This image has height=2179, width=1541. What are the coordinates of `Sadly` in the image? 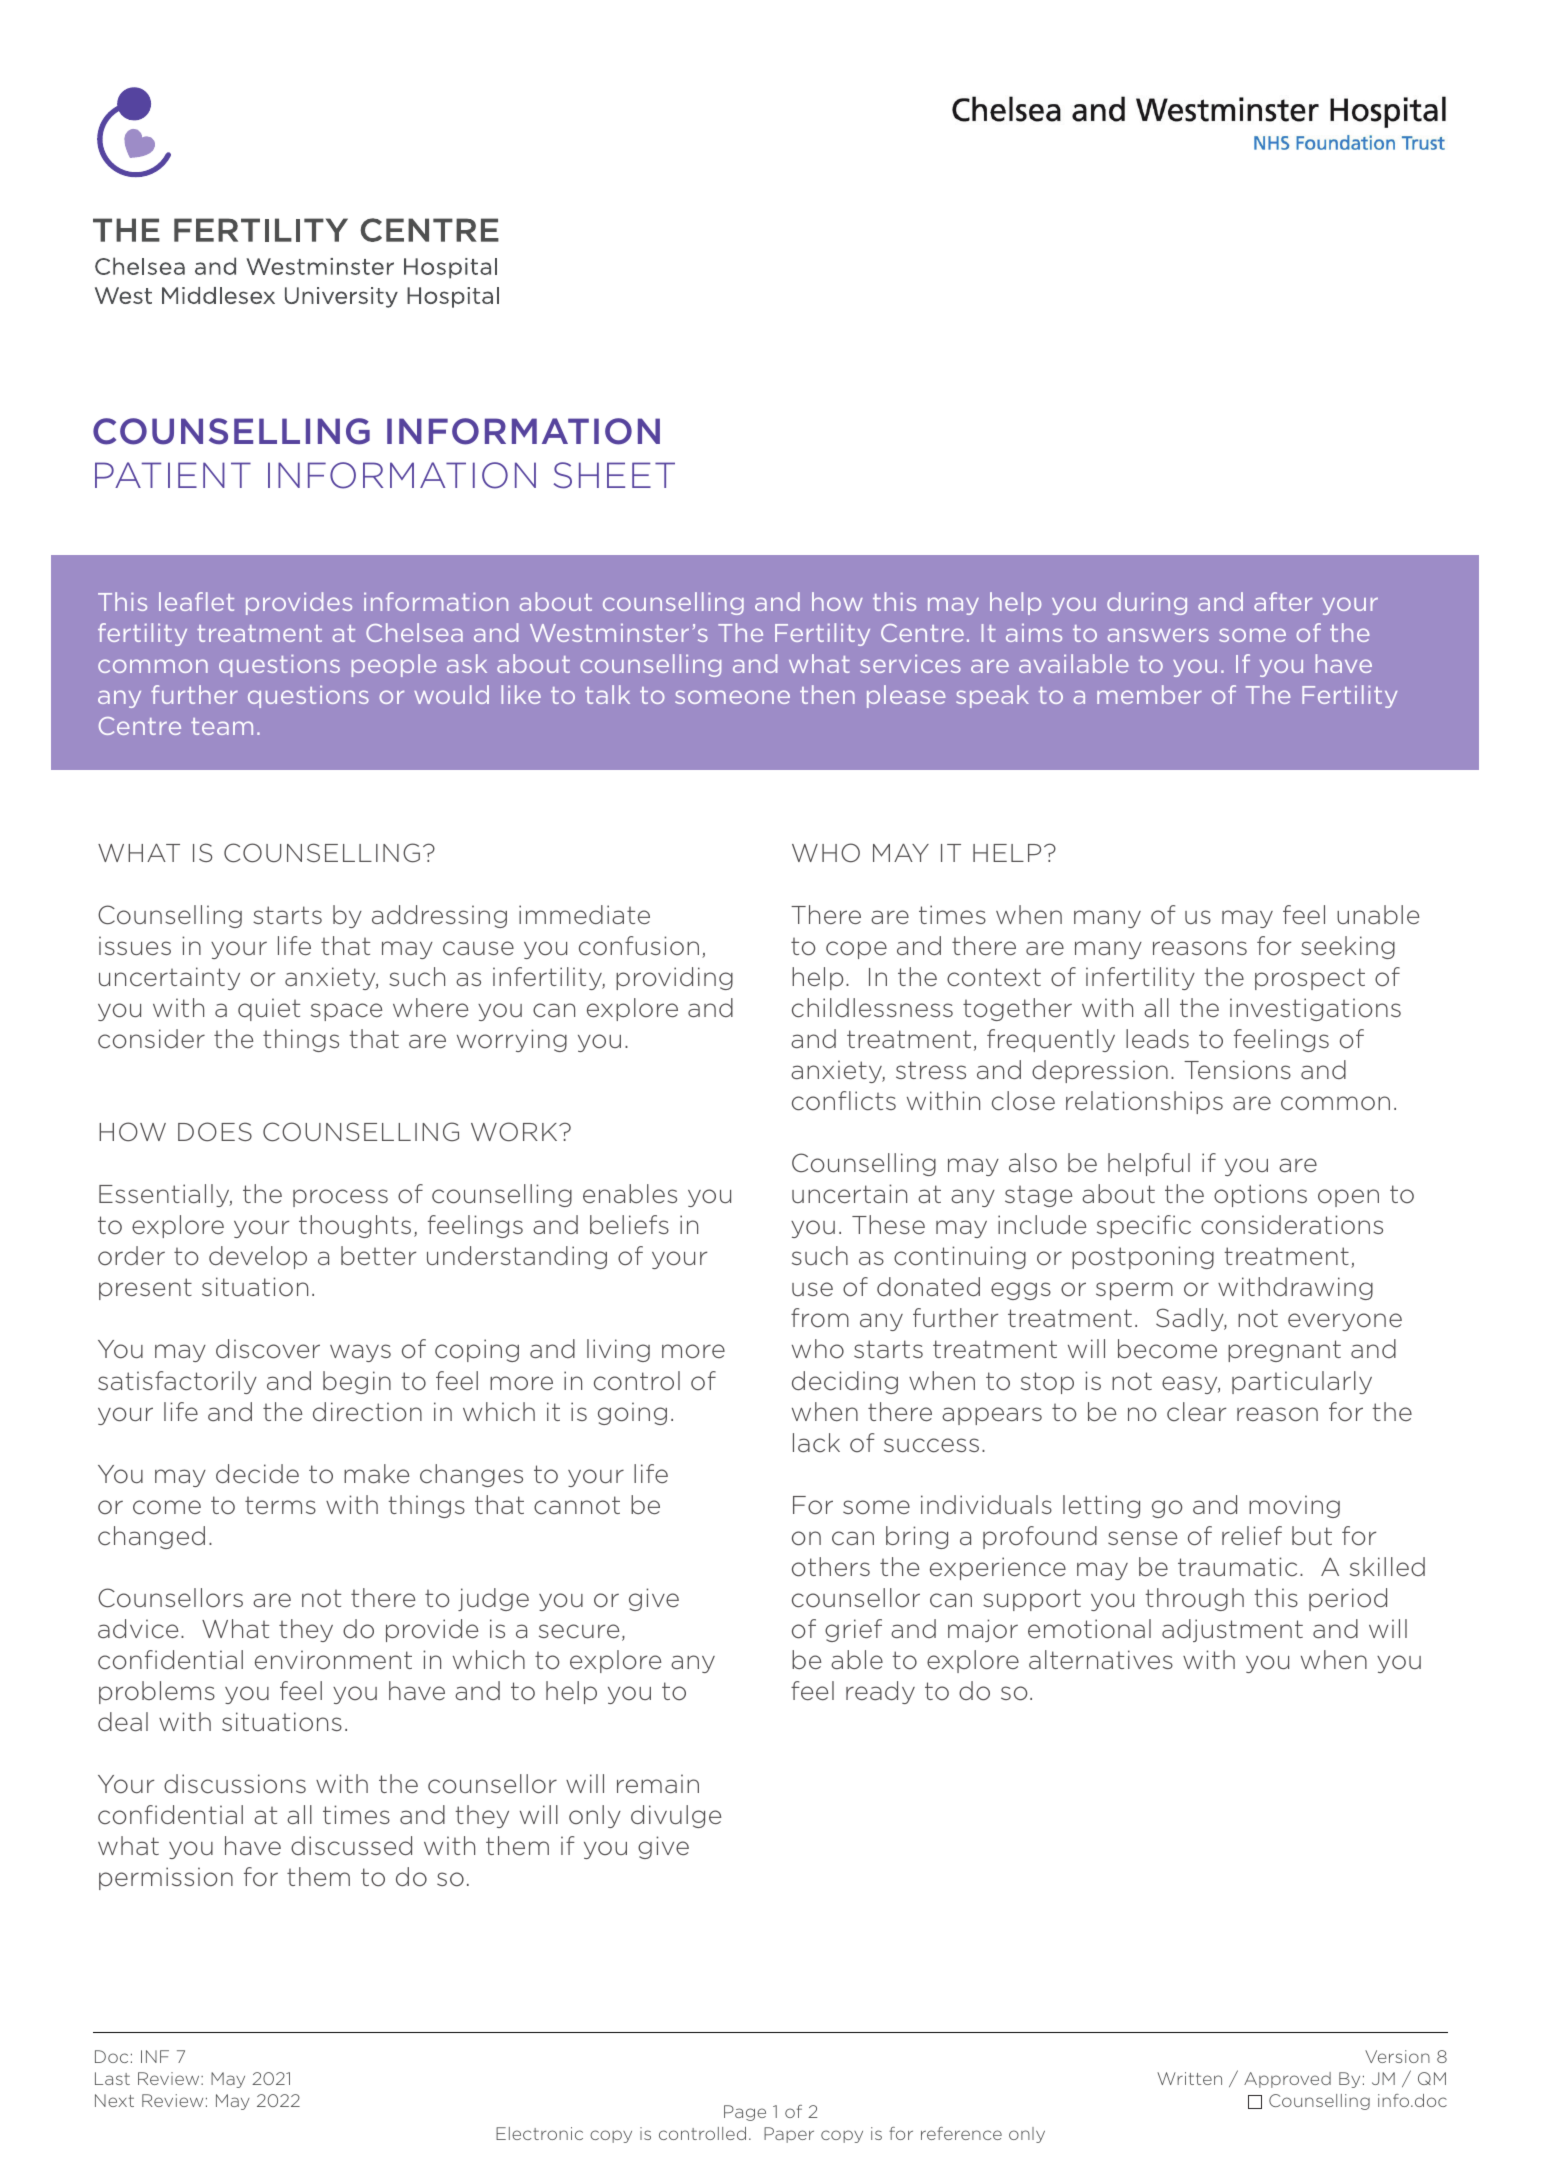 It's located at (1191, 1319).
